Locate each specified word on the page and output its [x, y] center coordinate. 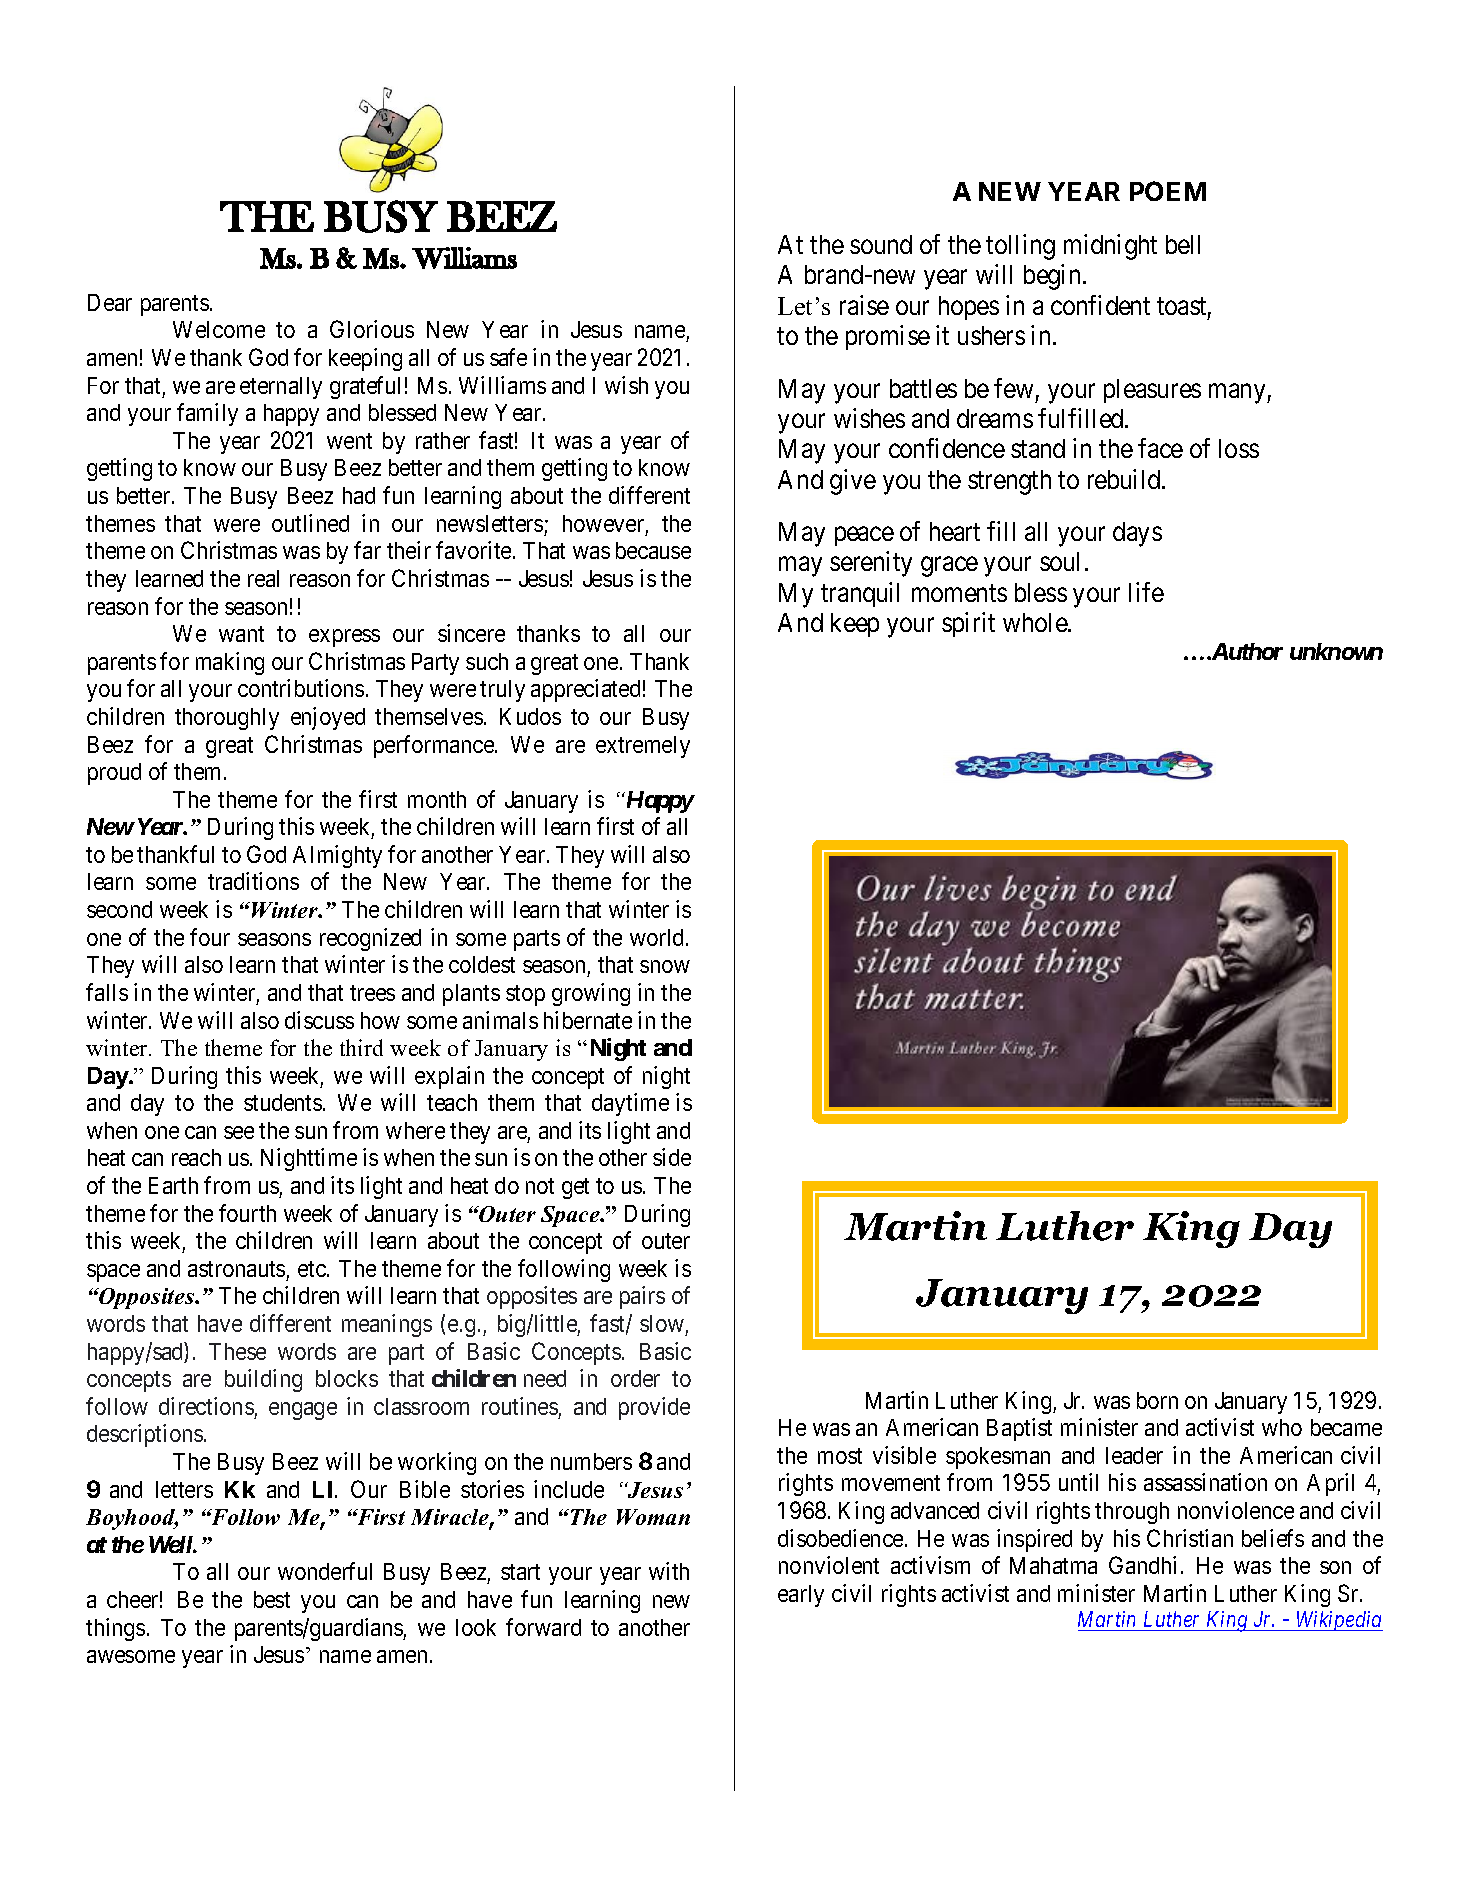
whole [1036, 622]
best [272, 1599]
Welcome [219, 329]
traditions [253, 881]
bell [1183, 244]
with [669, 1571]
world [658, 937]
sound [881, 244]
